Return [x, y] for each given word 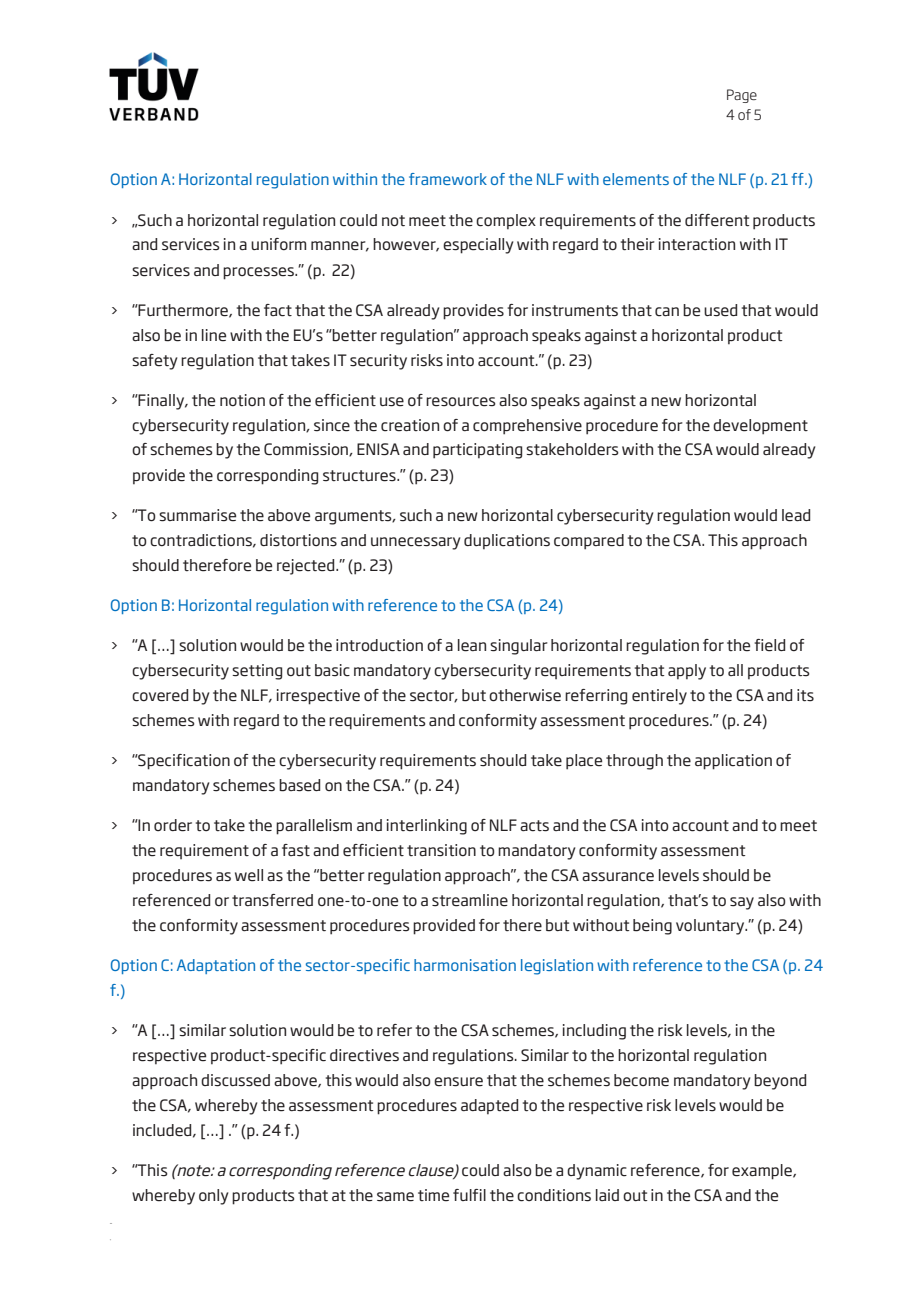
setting [257, 672]
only [213, 1197]
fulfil [469, 1195]
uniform [278, 244]
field [769, 645]
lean [472, 645]
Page [742, 96]
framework [448, 179]
